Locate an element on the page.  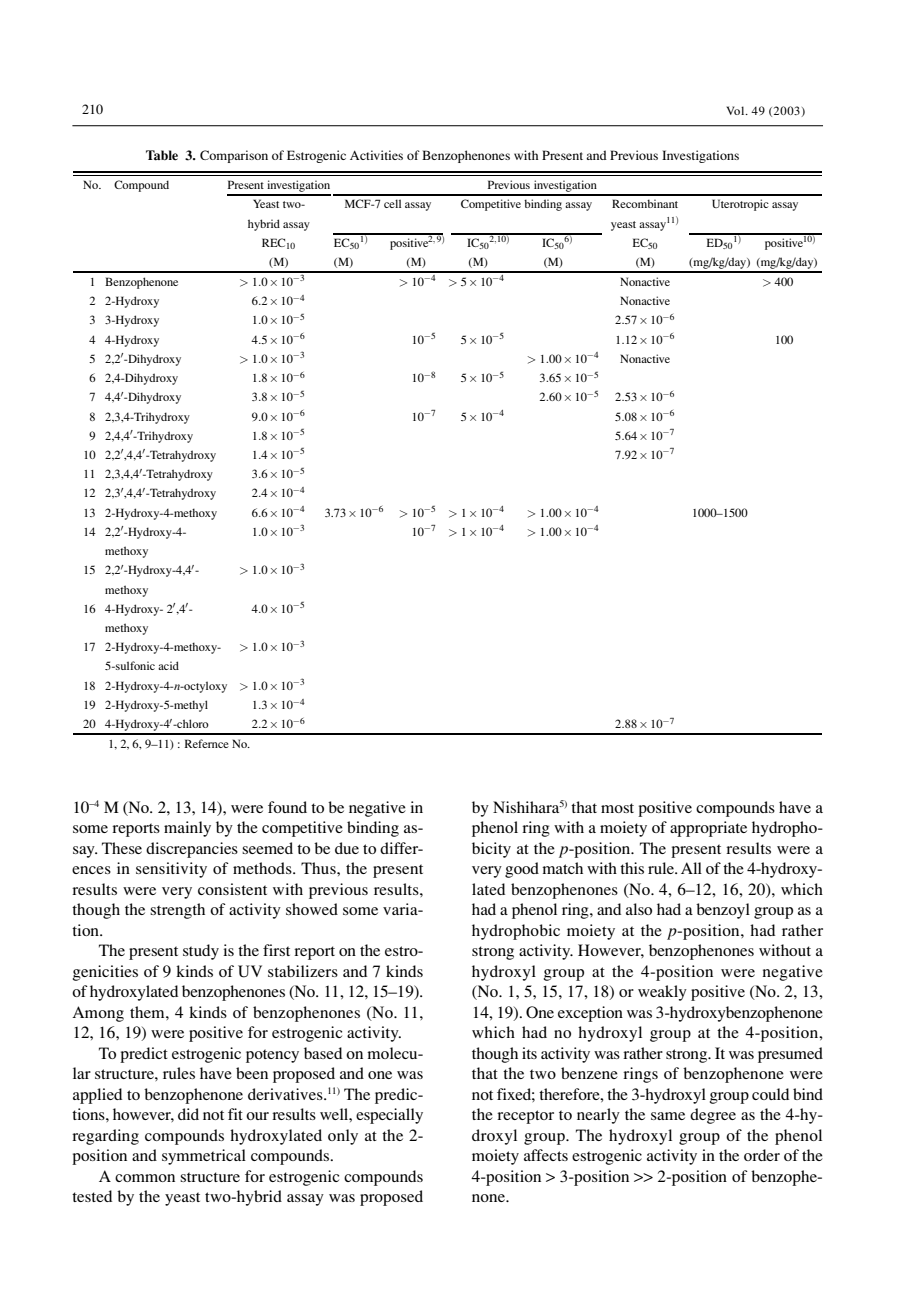
Recombinant is located at coordinates (645, 203).
